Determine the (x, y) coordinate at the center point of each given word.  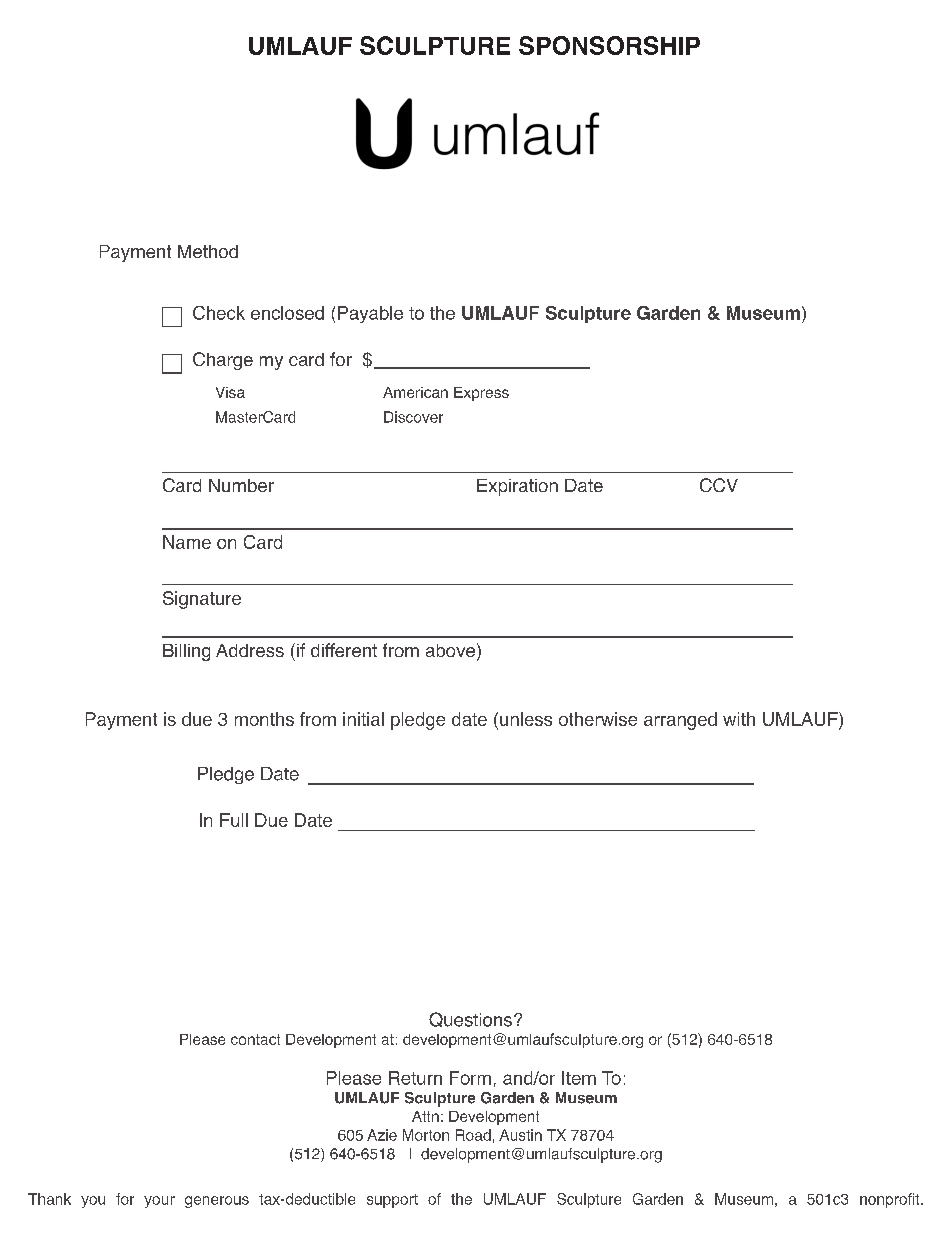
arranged (680, 721)
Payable (370, 314)
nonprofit (891, 1200)
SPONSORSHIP (609, 45)
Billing (186, 652)
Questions (470, 1019)
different (344, 650)
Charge (223, 361)
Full (234, 820)
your (159, 1202)
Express (481, 394)
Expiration (517, 487)
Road (473, 1135)
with (739, 719)
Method (208, 251)
